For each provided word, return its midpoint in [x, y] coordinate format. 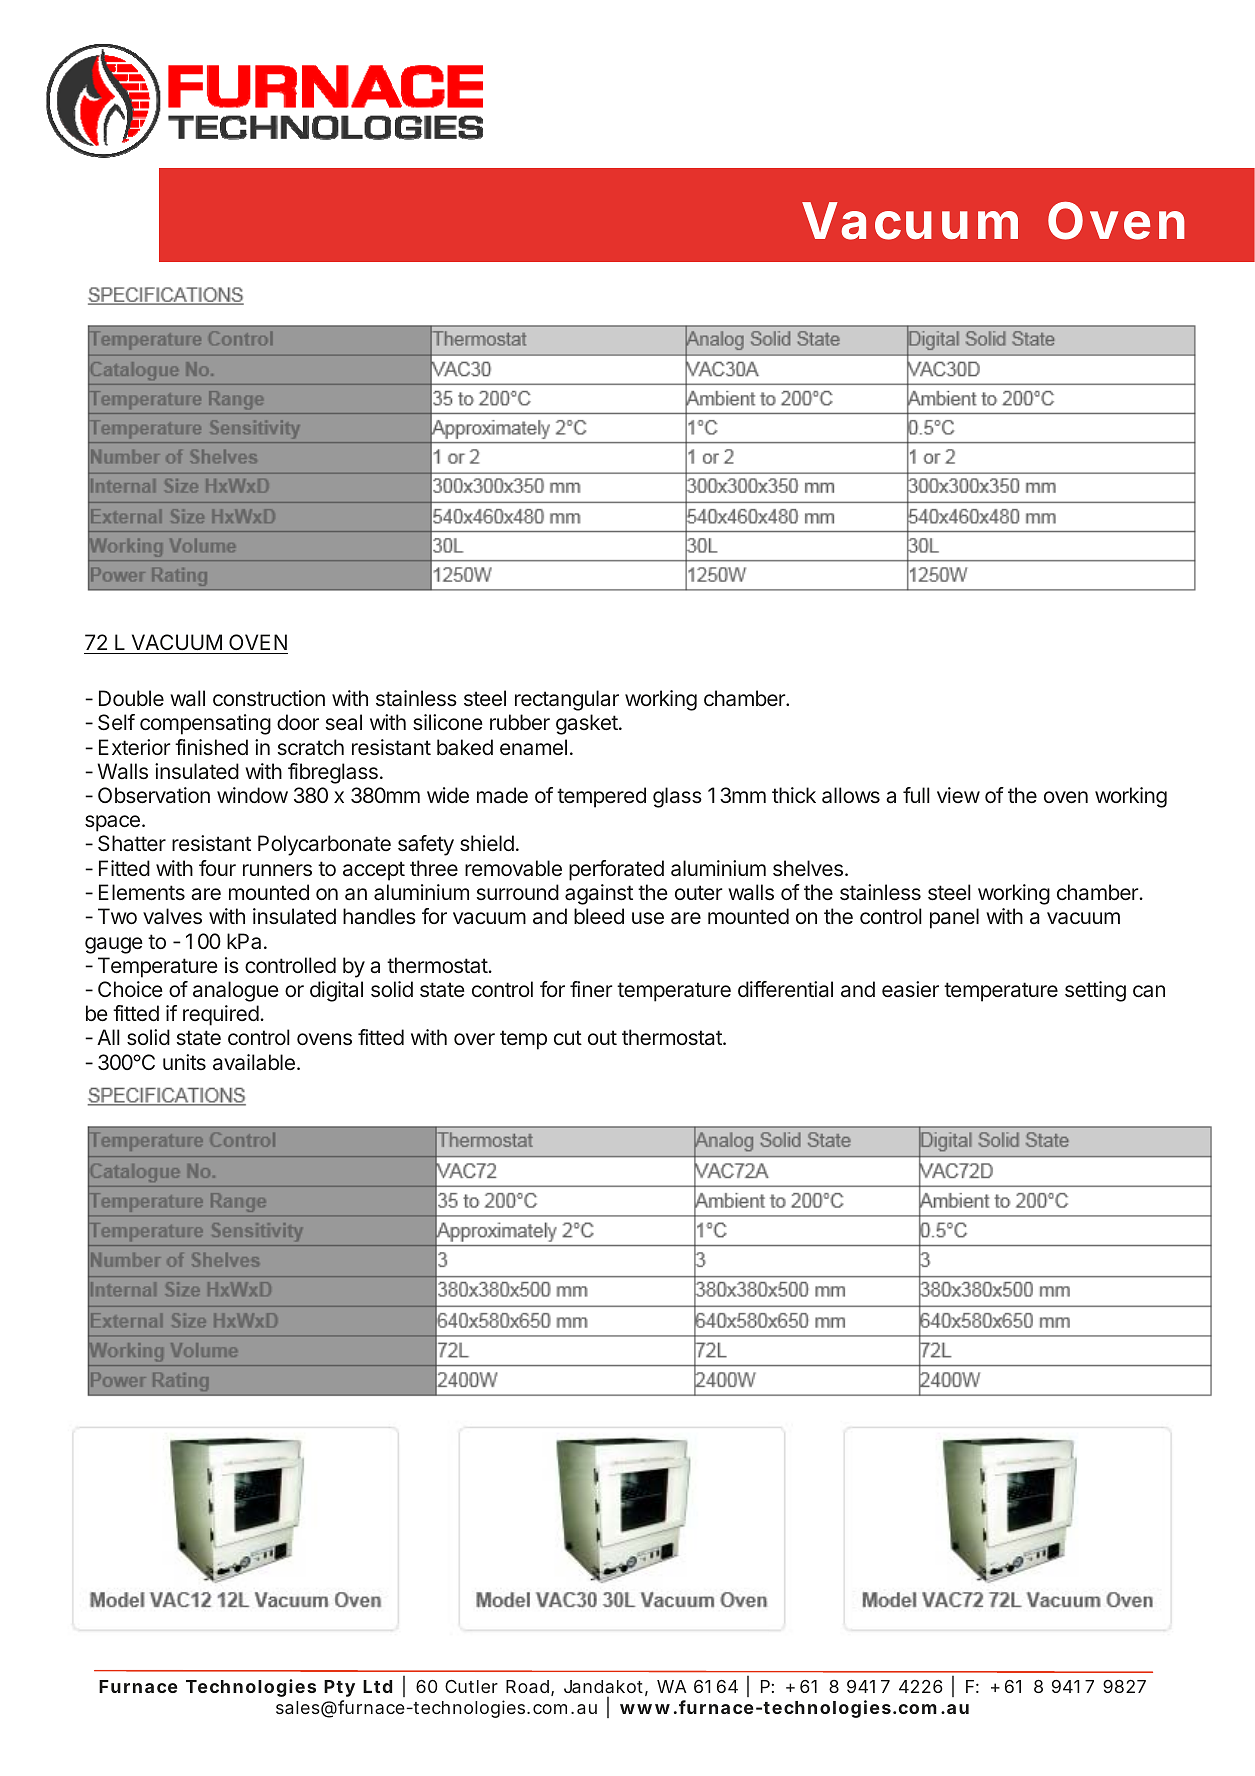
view [958, 795]
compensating [205, 724]
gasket [587, 724]
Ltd [377, 1686]
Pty [339, 1688]
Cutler [471, 1686]
